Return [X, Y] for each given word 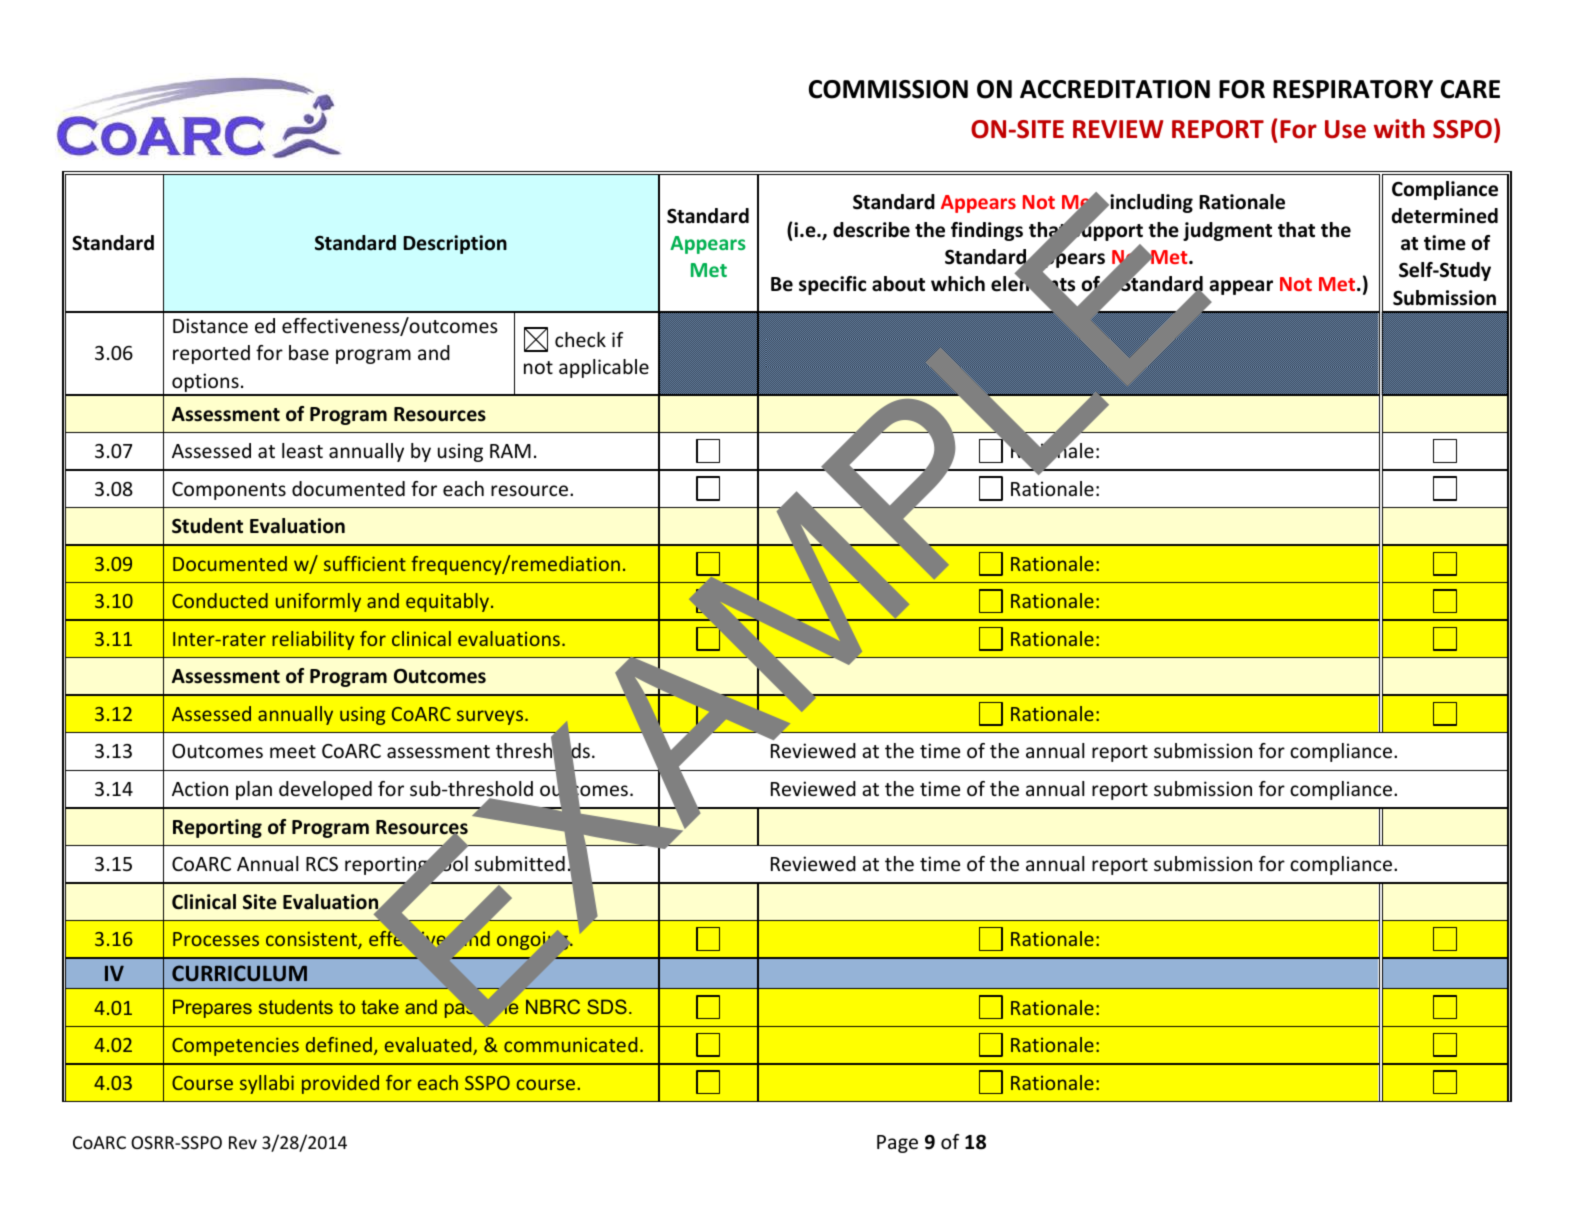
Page [897, 1144]
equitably [447, 602]
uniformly [318, 602]
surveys [491, 717]
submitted [520, 863]
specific [832, 285]
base [309, 352]
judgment [1227, 231]
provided [340, 1084]
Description [455, 244]
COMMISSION [888, 89]
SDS [607, 1006]
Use [1345, 129]
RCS [322, 864]
